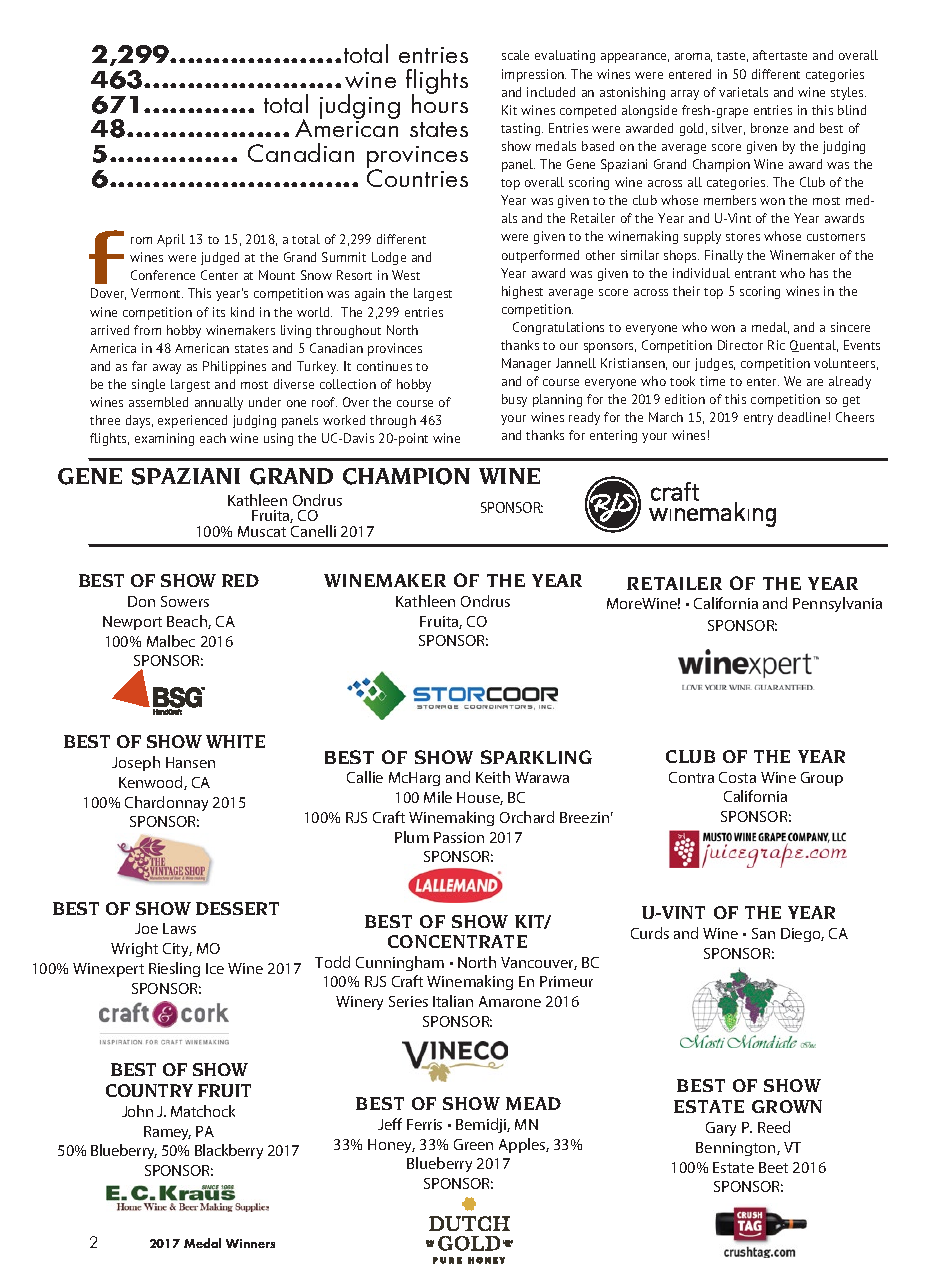 The width and height of the screenshot is (932, 1288). What do you see at coordinates (758, 419) in the screenshot?
I see `entry` at bounding box center [758, 419].
